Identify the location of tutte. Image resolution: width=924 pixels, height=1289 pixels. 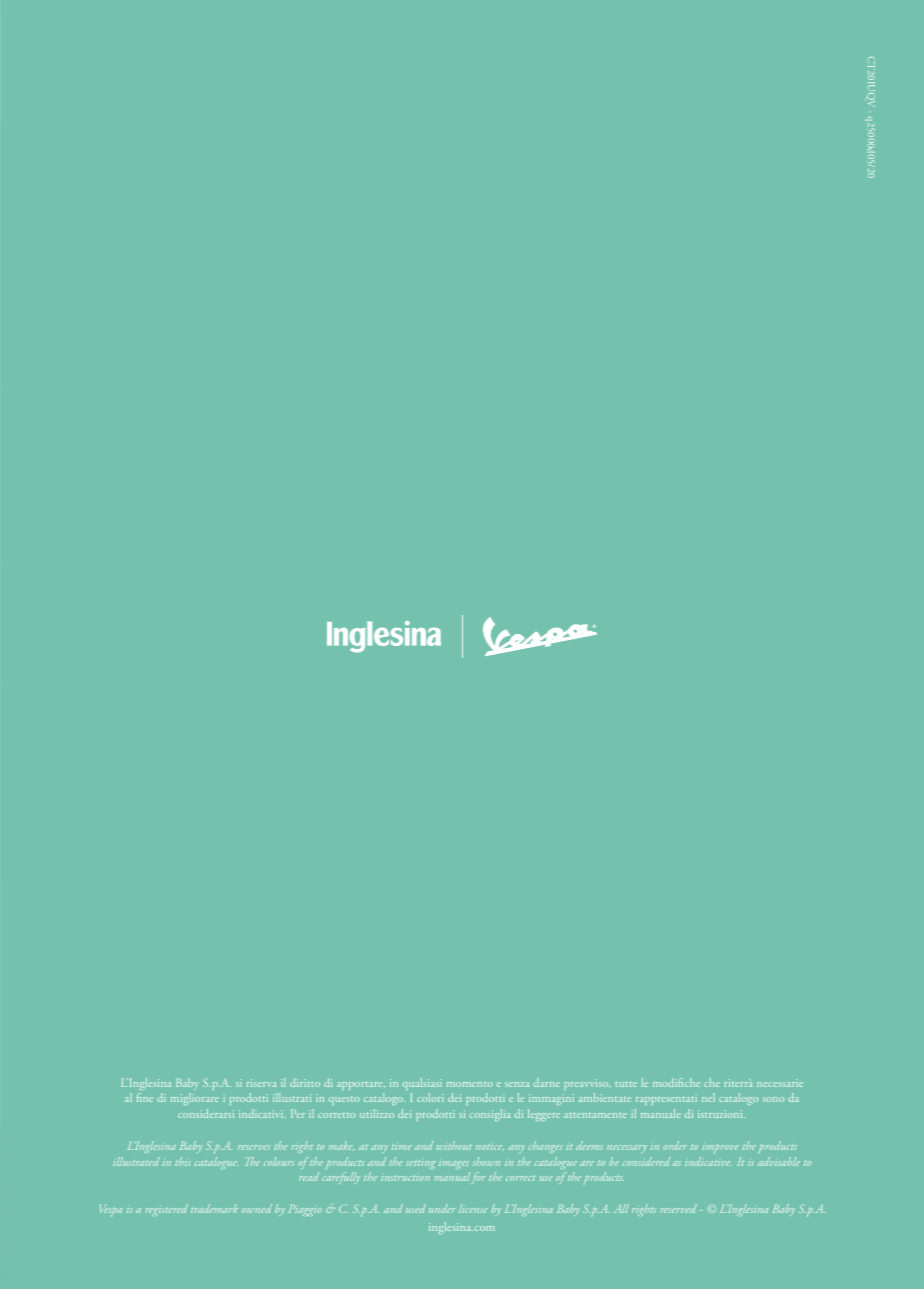
(626, 1084).
